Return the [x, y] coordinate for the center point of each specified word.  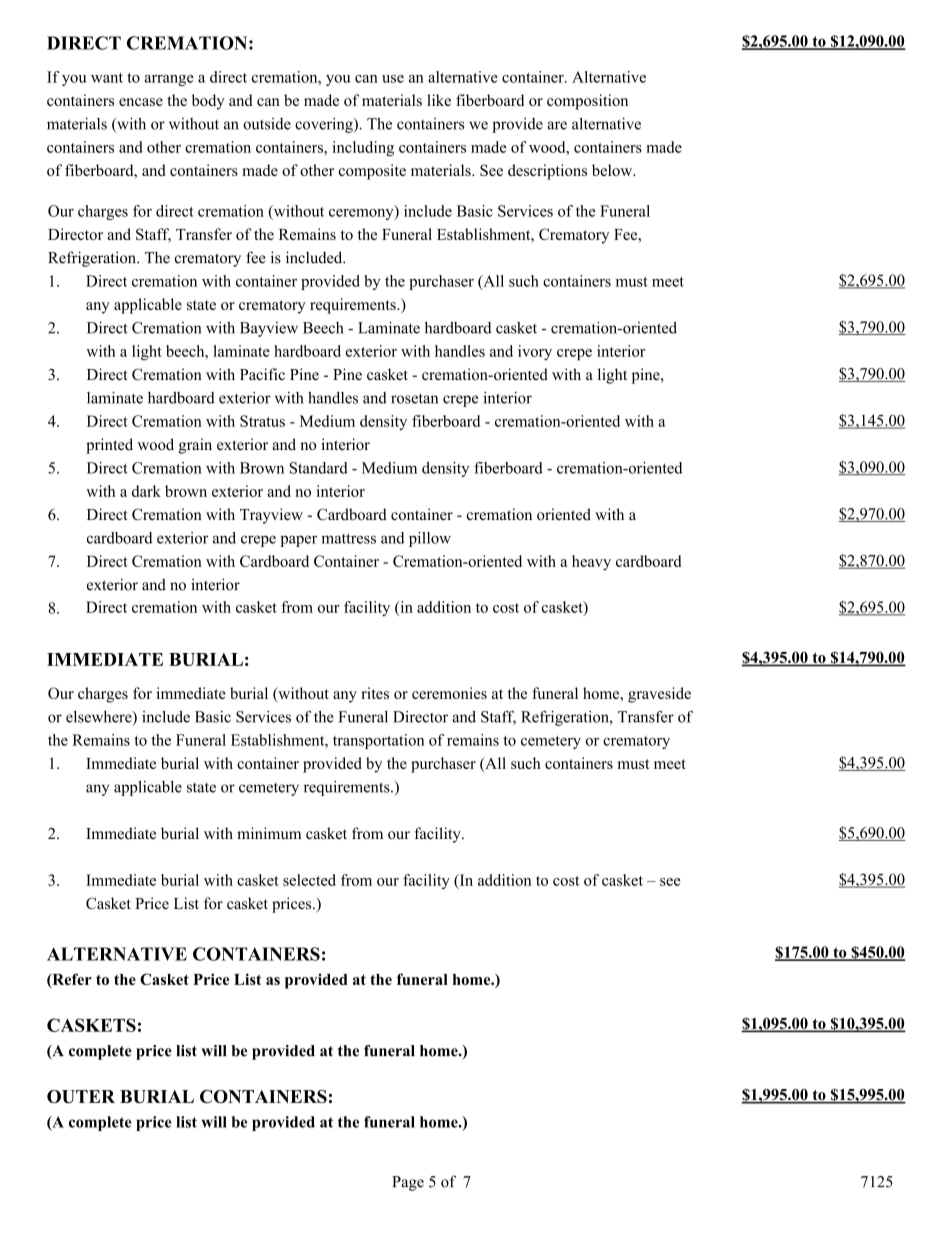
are [557, 125]
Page [408, 1183]
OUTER [81, 1096]
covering [325, 125]
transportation [378, 741]
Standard [319, 468]
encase [141, 102]
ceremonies [449, 693]
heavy [591, 563]
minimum [269, 833]
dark [146, 491]
